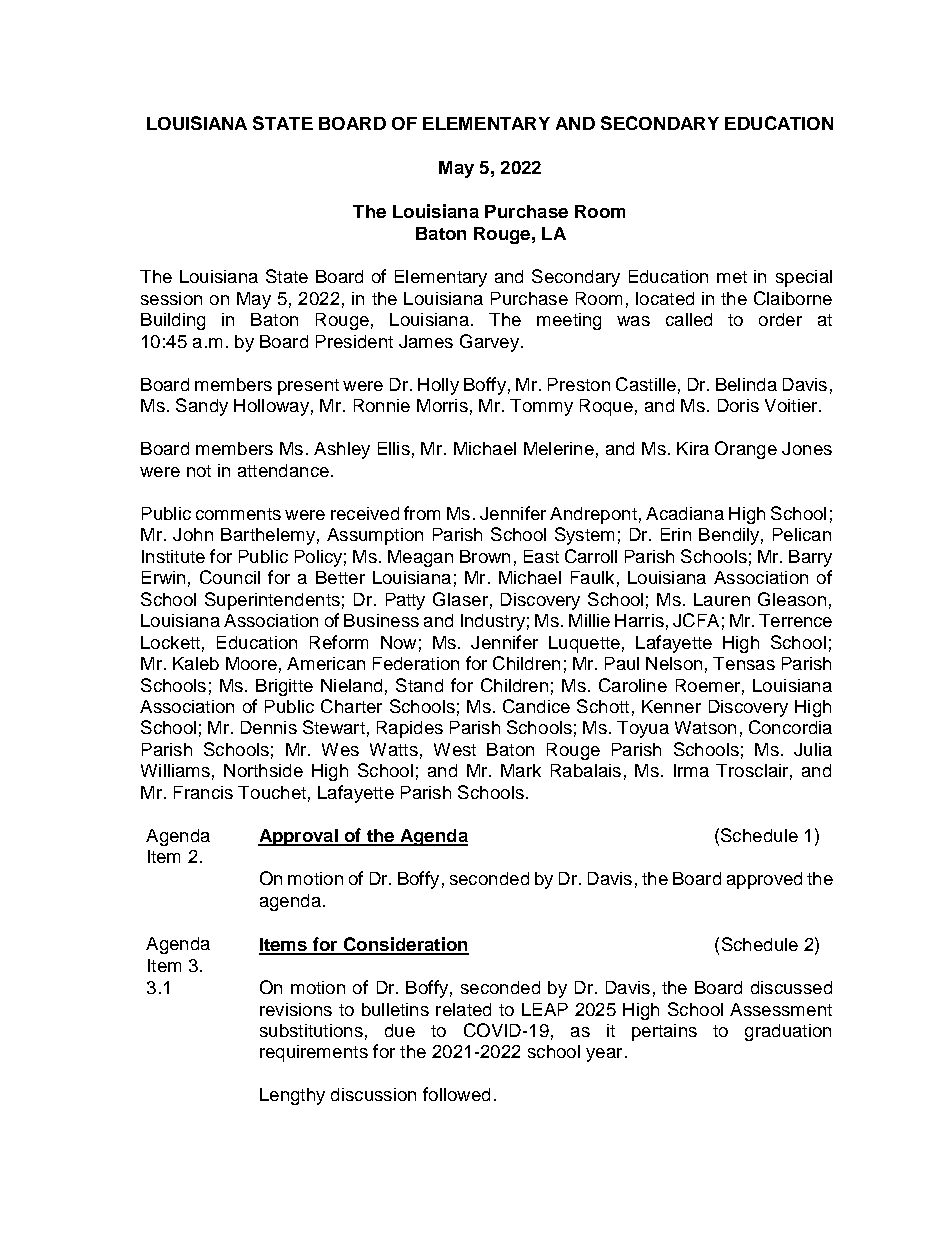 This screenshot has width=952, height=1233. What do you see at coordinates (671, 706) in the screenshot?
I see `Kenner` at bounding box center [671, 706].
